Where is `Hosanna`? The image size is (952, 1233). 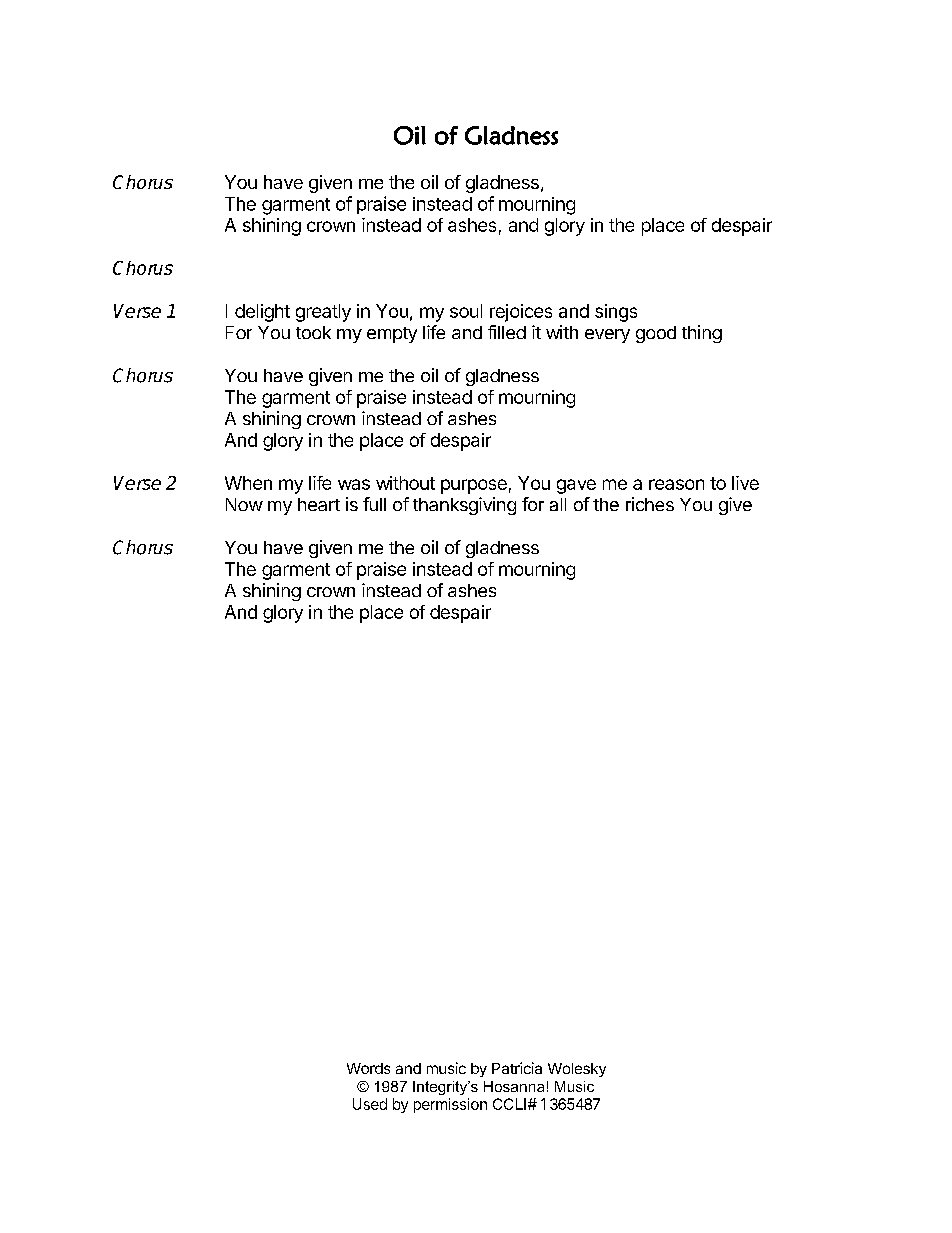 Hosanna is located at coordinates (514, 1086).
